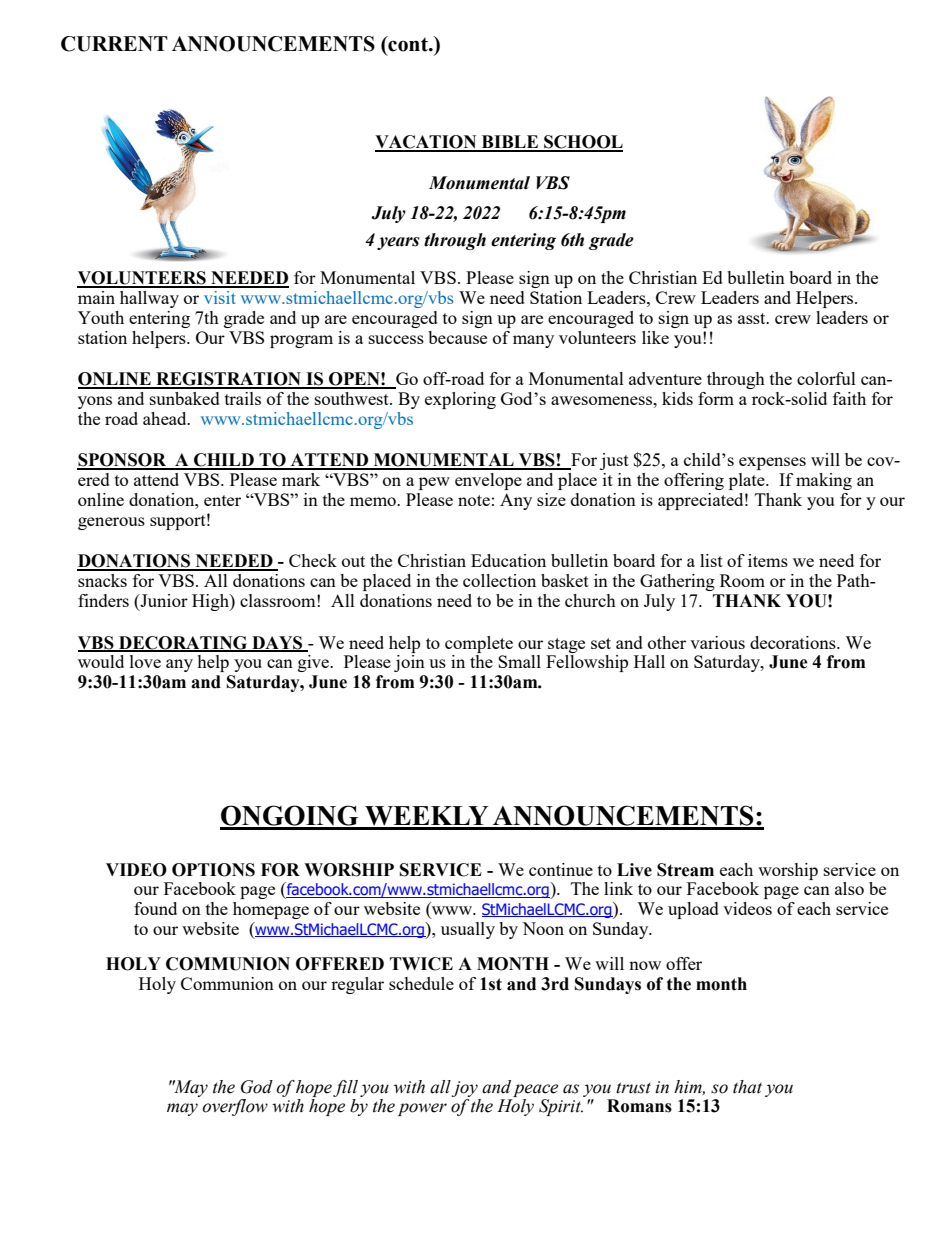 Image resolution: width=952 pixels, height=1233 pixels. What do you see at coordinates (747, 1087) in the screenshot?
I see `that` at bounding box center [747, 1087].
